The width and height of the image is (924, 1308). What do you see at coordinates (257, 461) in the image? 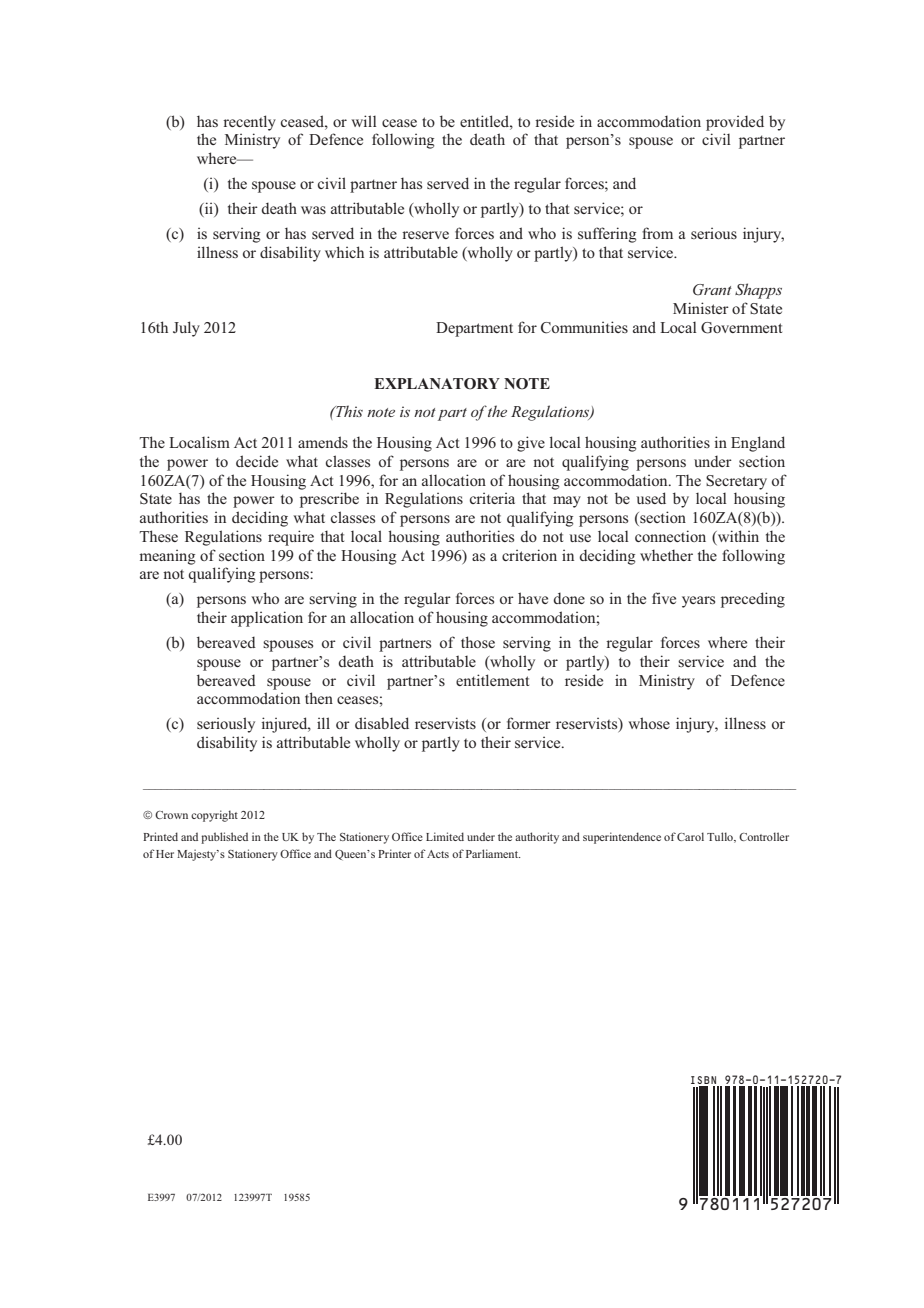
I see `decide` at bounding box center [257, 461].
